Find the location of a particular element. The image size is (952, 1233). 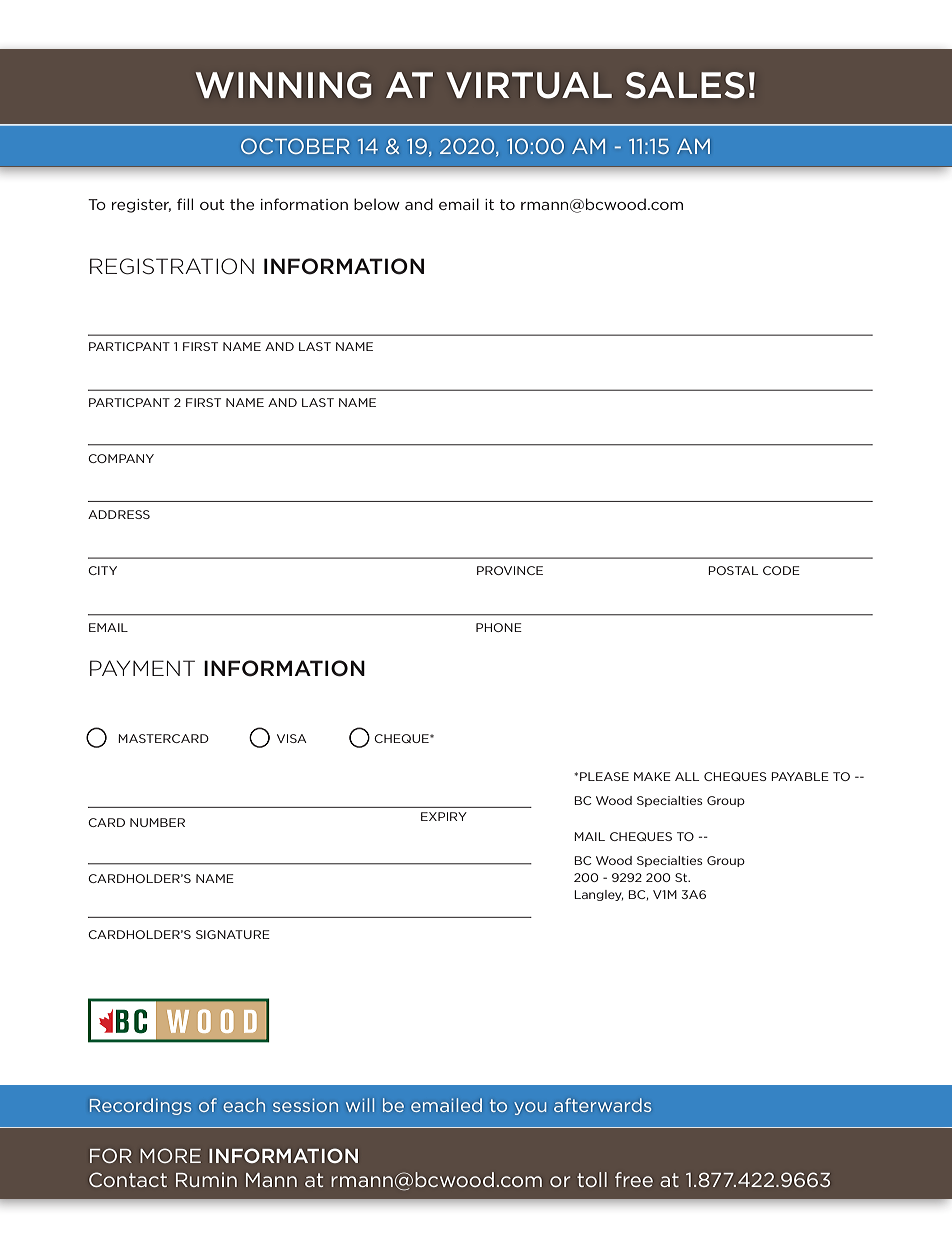

VIRTUAL is located at coordinates (529, 85).
